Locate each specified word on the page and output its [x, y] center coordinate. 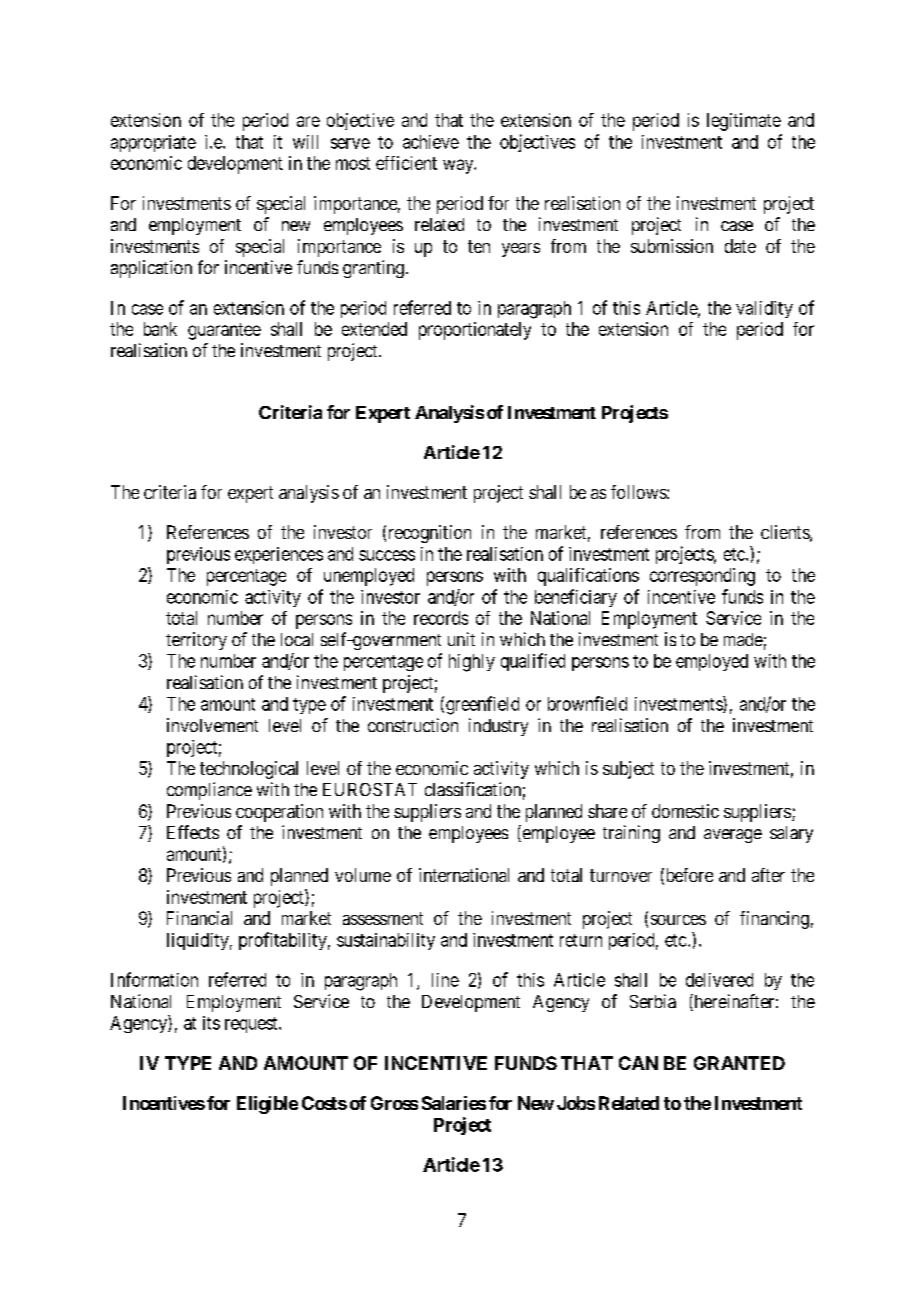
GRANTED [739, 1063]
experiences [279, 555]
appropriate [153, 143]
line [445, 980]
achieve [431, 142]
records [441, 618]
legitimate [744, 122]
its [211, 1023]
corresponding [702, 577]
